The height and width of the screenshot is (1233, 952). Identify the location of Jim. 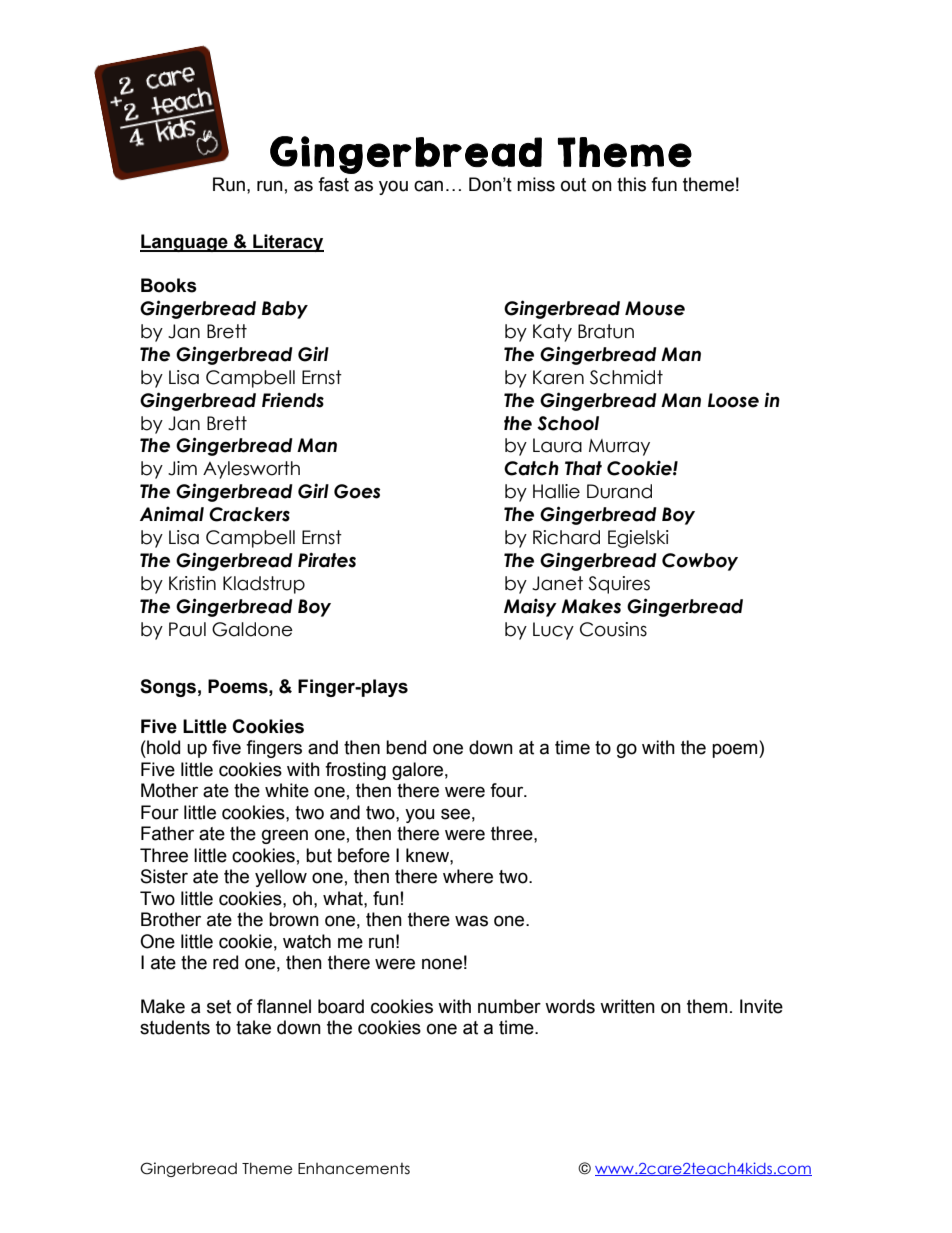
(182, 468).
